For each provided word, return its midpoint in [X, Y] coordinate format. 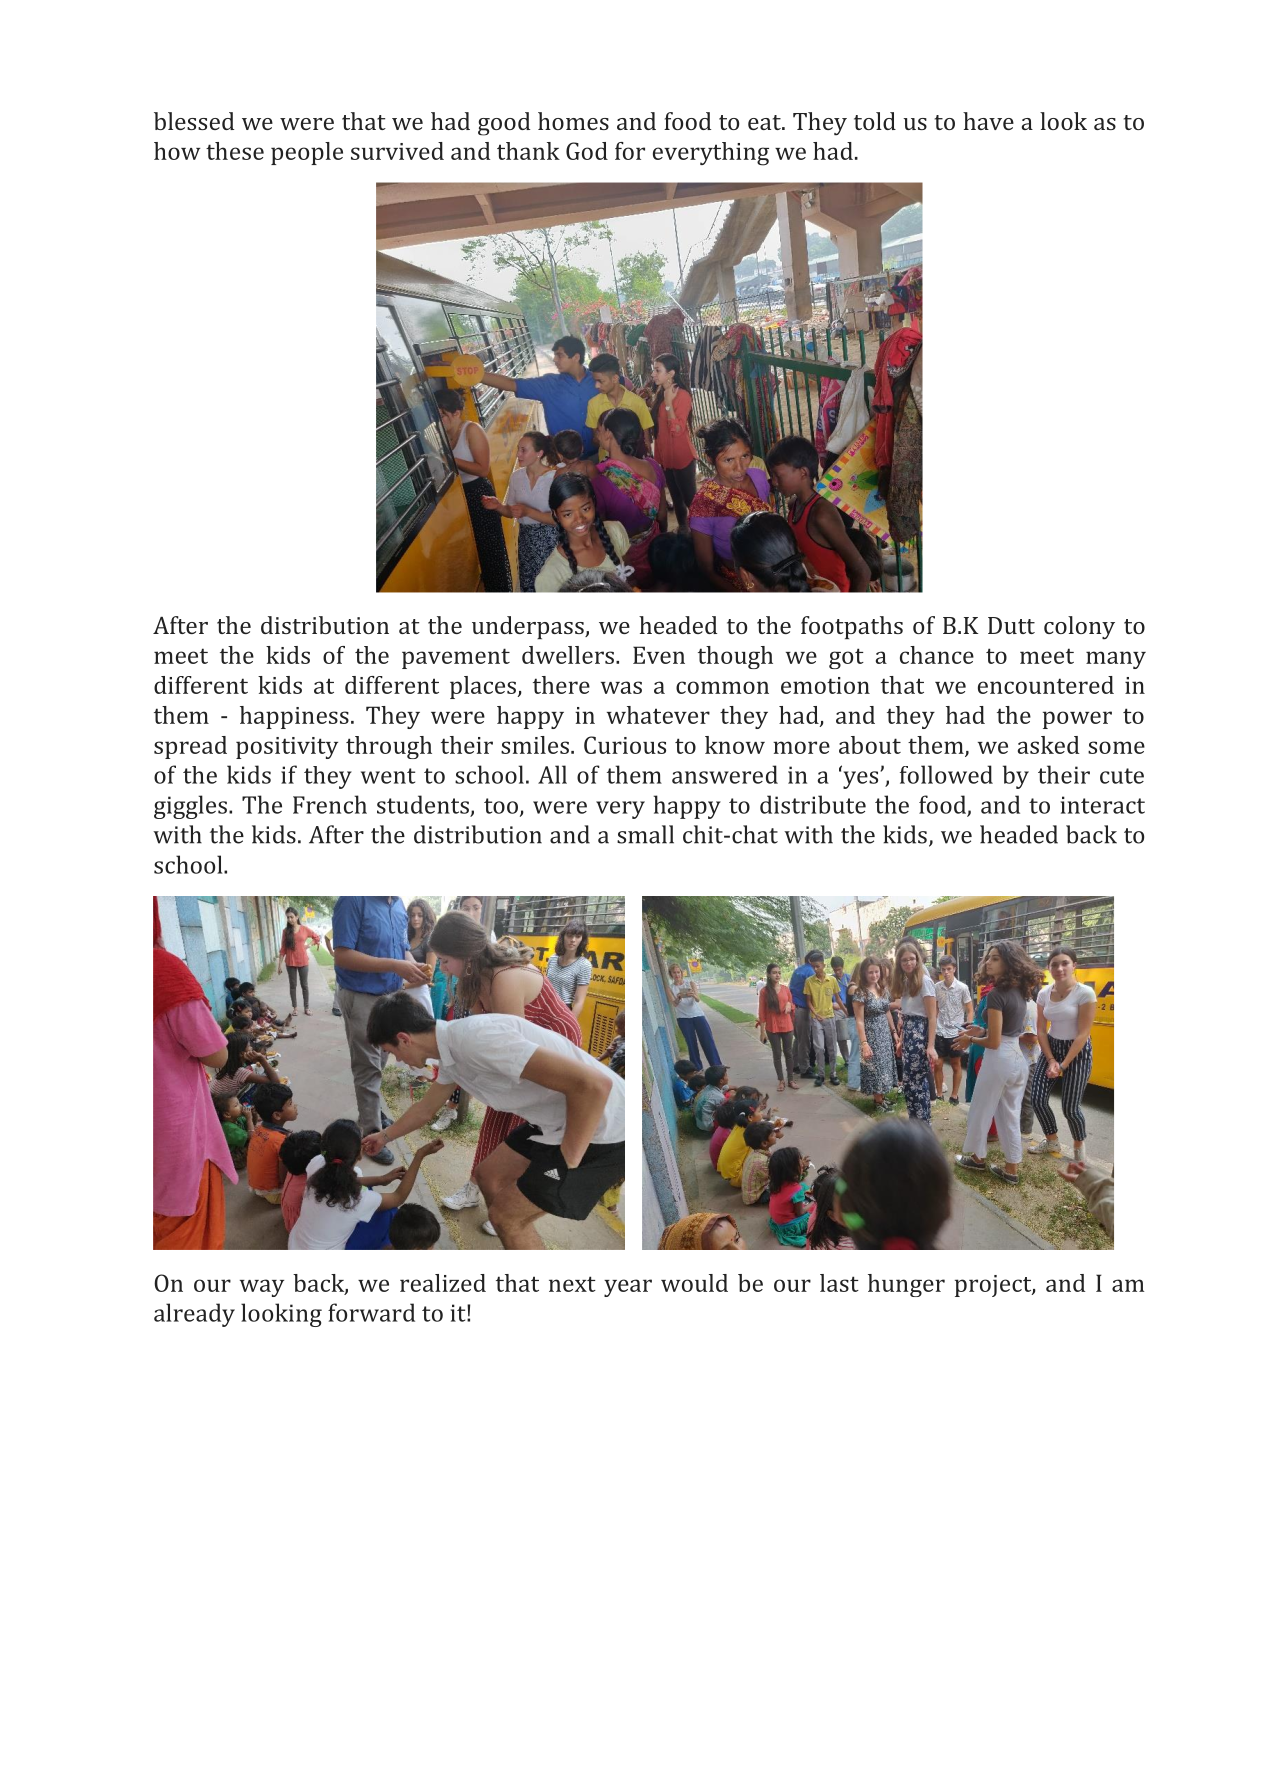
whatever [658, 715]
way [262, 1288]
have [988, 121]
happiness [294, 717]
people [307, 153]
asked [1048, 745]
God [587, 151]
